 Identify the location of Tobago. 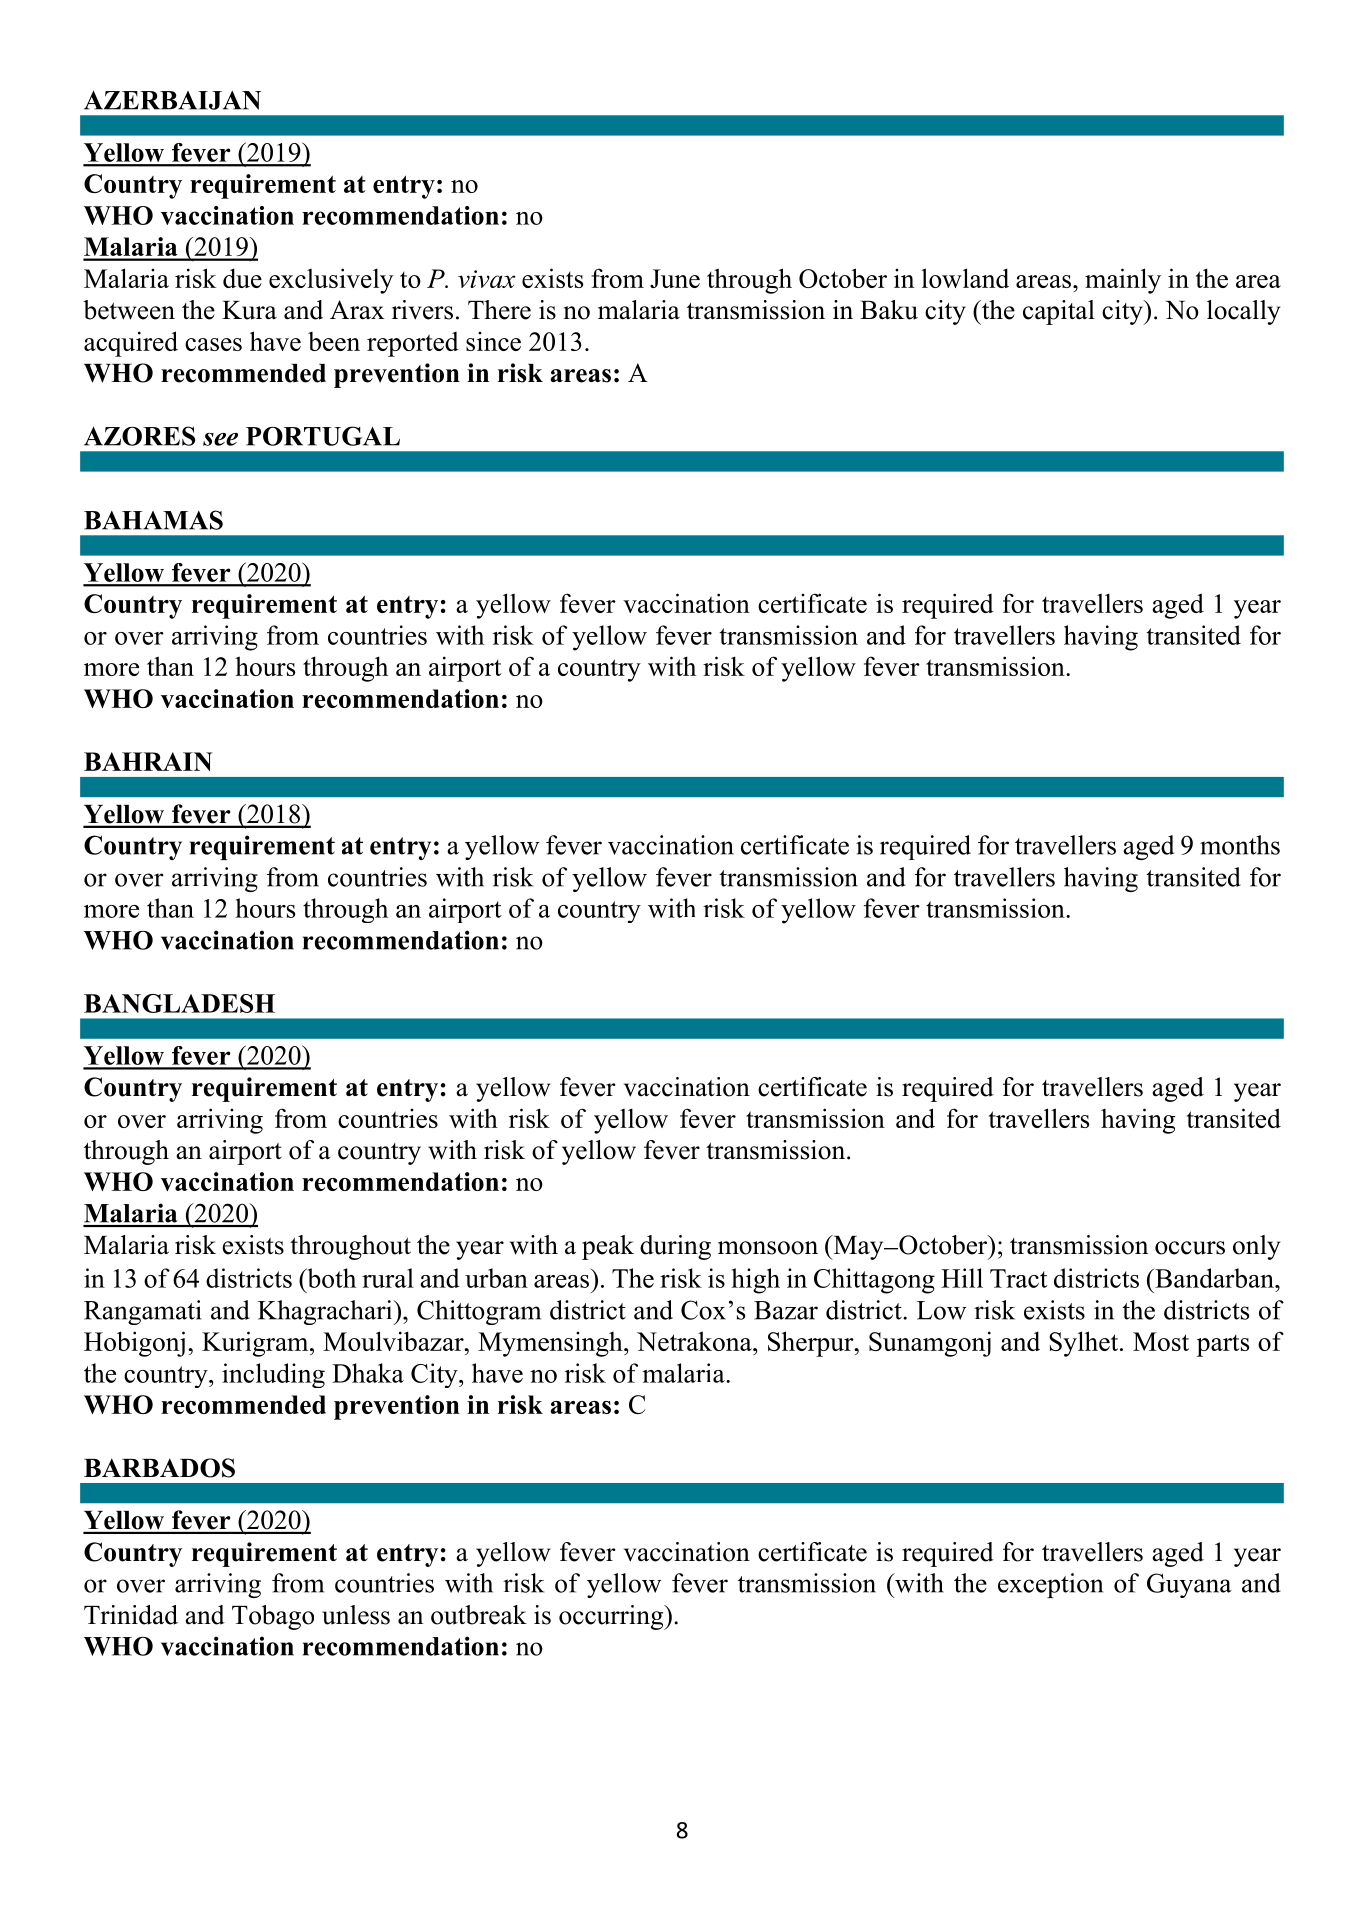
(273, 1617).
